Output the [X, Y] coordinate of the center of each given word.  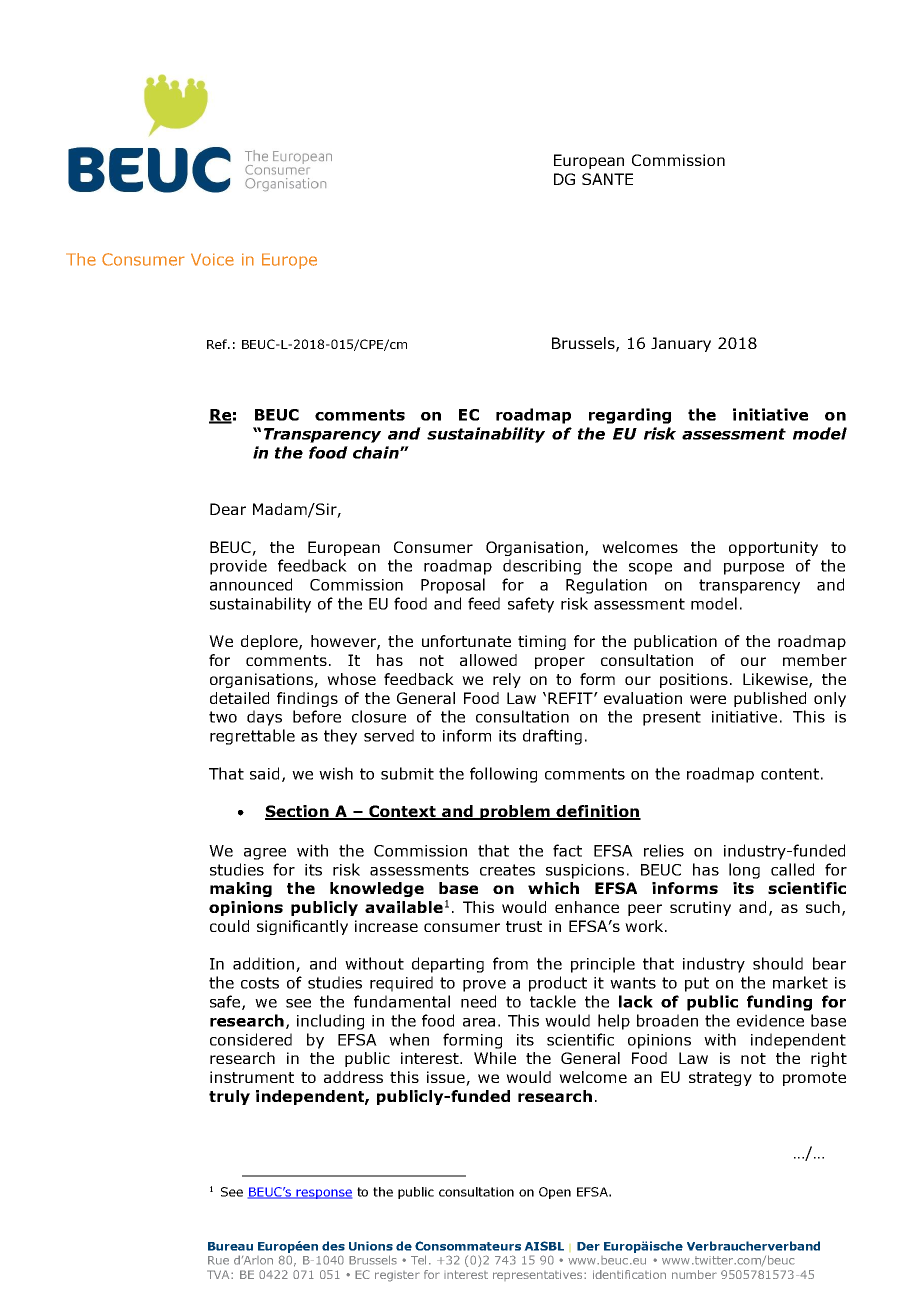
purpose [754, 569]
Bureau [230, 1246]
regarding [630, 416]
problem [515, 812]
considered [251, 1039]
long [744, 871]
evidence [770, 1020]
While [495, 1058]
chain [377, 452]
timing [542, 642]
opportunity [773, 548]
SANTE [607, 179]
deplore [270, 642]
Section [298, 812]
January [681, 344]
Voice [212, 259]
